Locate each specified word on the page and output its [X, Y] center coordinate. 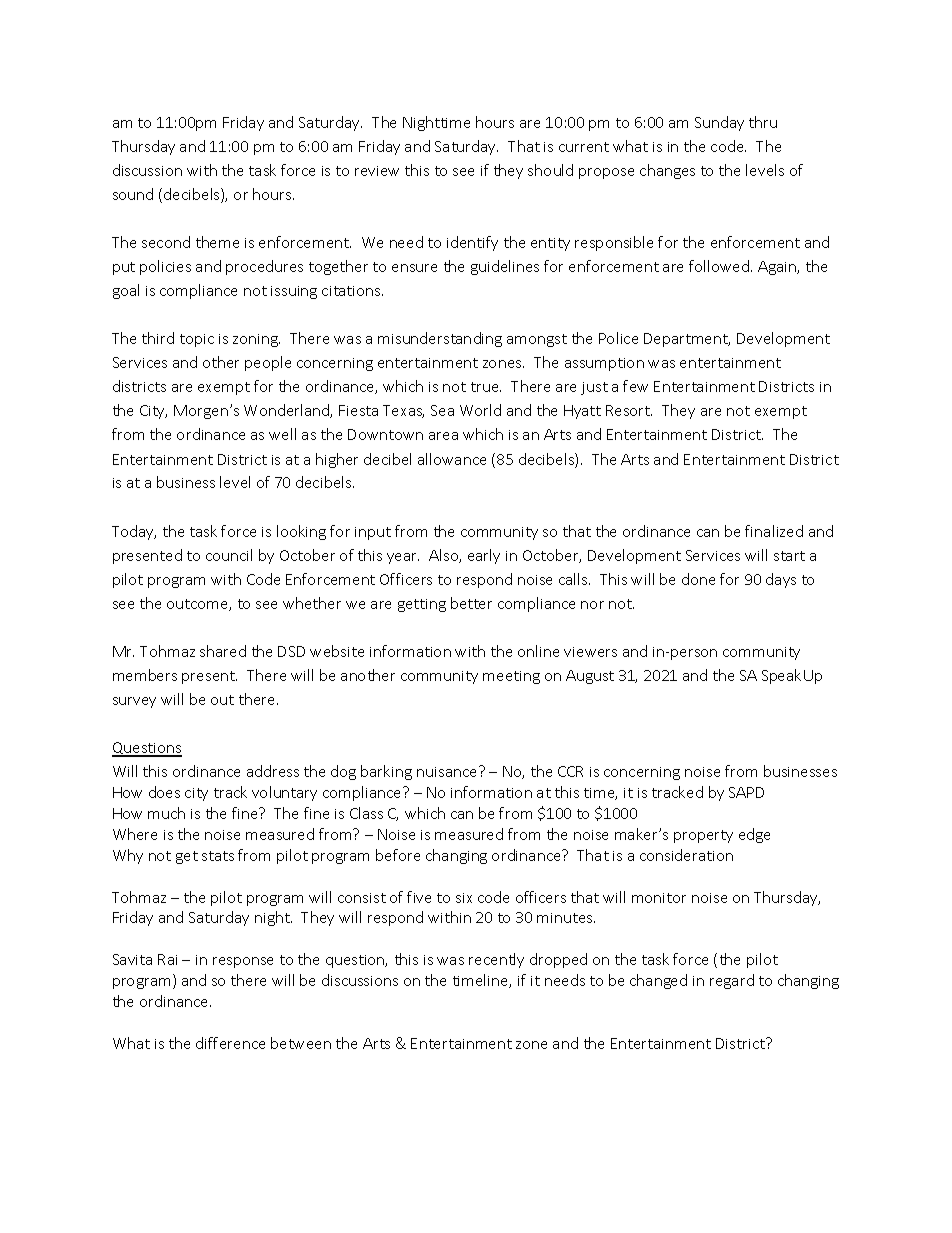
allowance [452, 459]
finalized [774, 531]
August [590, 677]
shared [223, 651]
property [703, 836]
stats [218, 856]
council [229, 555]
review [377, 171]
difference [230, 1043]
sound [133, 194]
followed [720, 266]
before [398, 855]
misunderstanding [440, 339]
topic [197, 340]
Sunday [719, 123]
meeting [511, 677]
